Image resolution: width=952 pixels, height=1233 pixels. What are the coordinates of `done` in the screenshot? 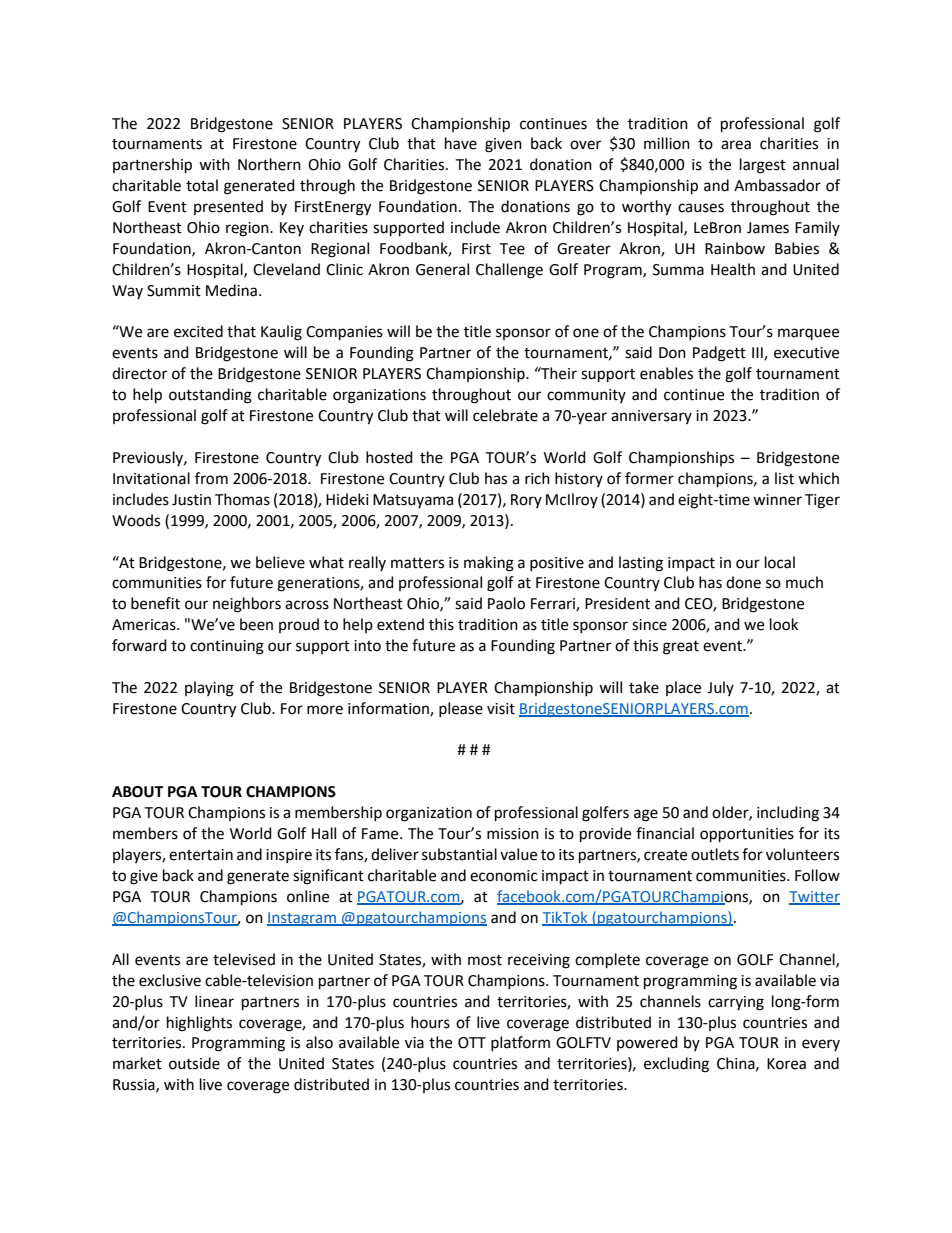 It's located at (743, 582).
